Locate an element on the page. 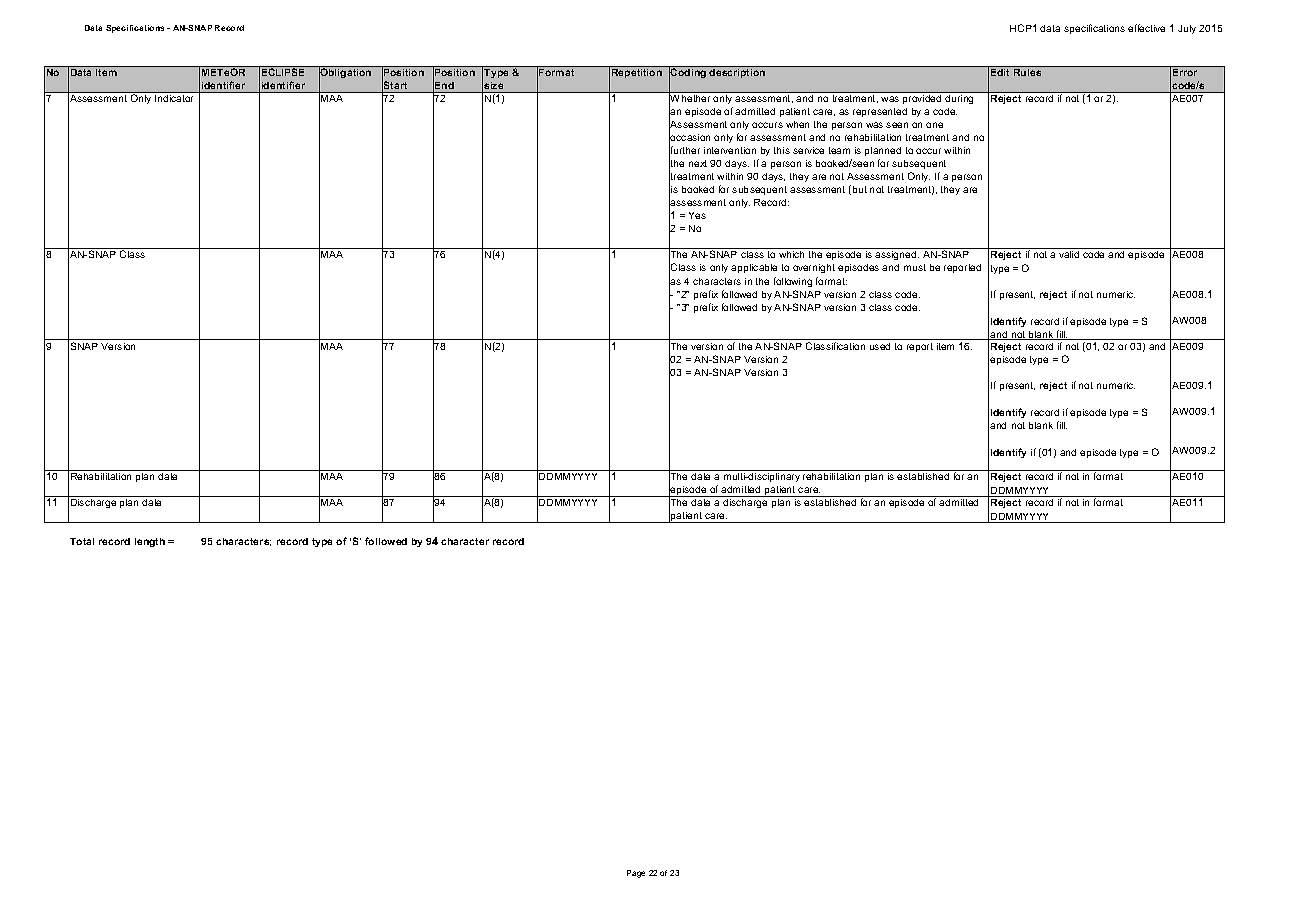 Image resolution: width=1308 pixels, height=924 pixels. length is located at coordinates (150, 542).
